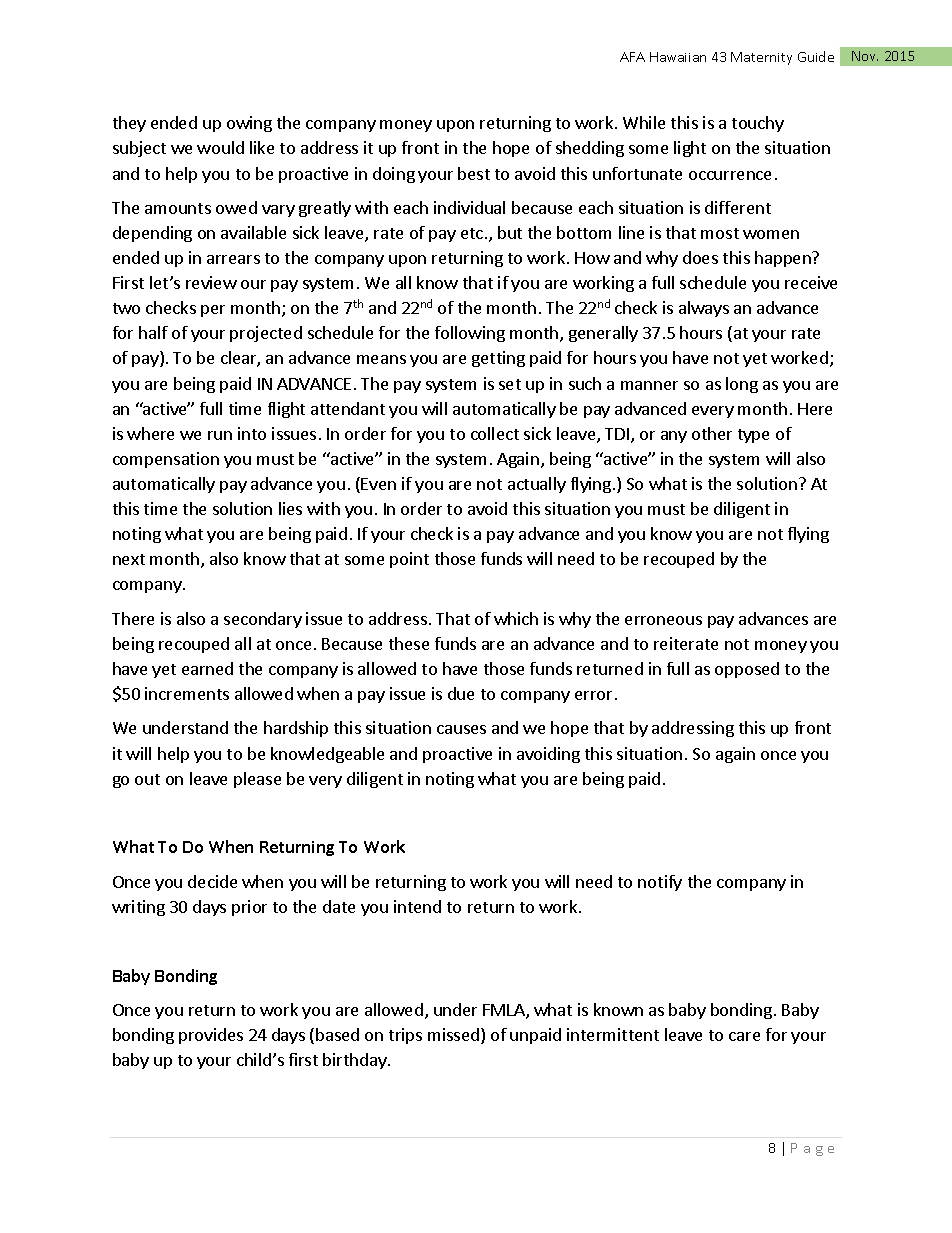  What do you see at coordinates (461, 729) in the image?
I see `causes` at bounding box center [461, 729].
